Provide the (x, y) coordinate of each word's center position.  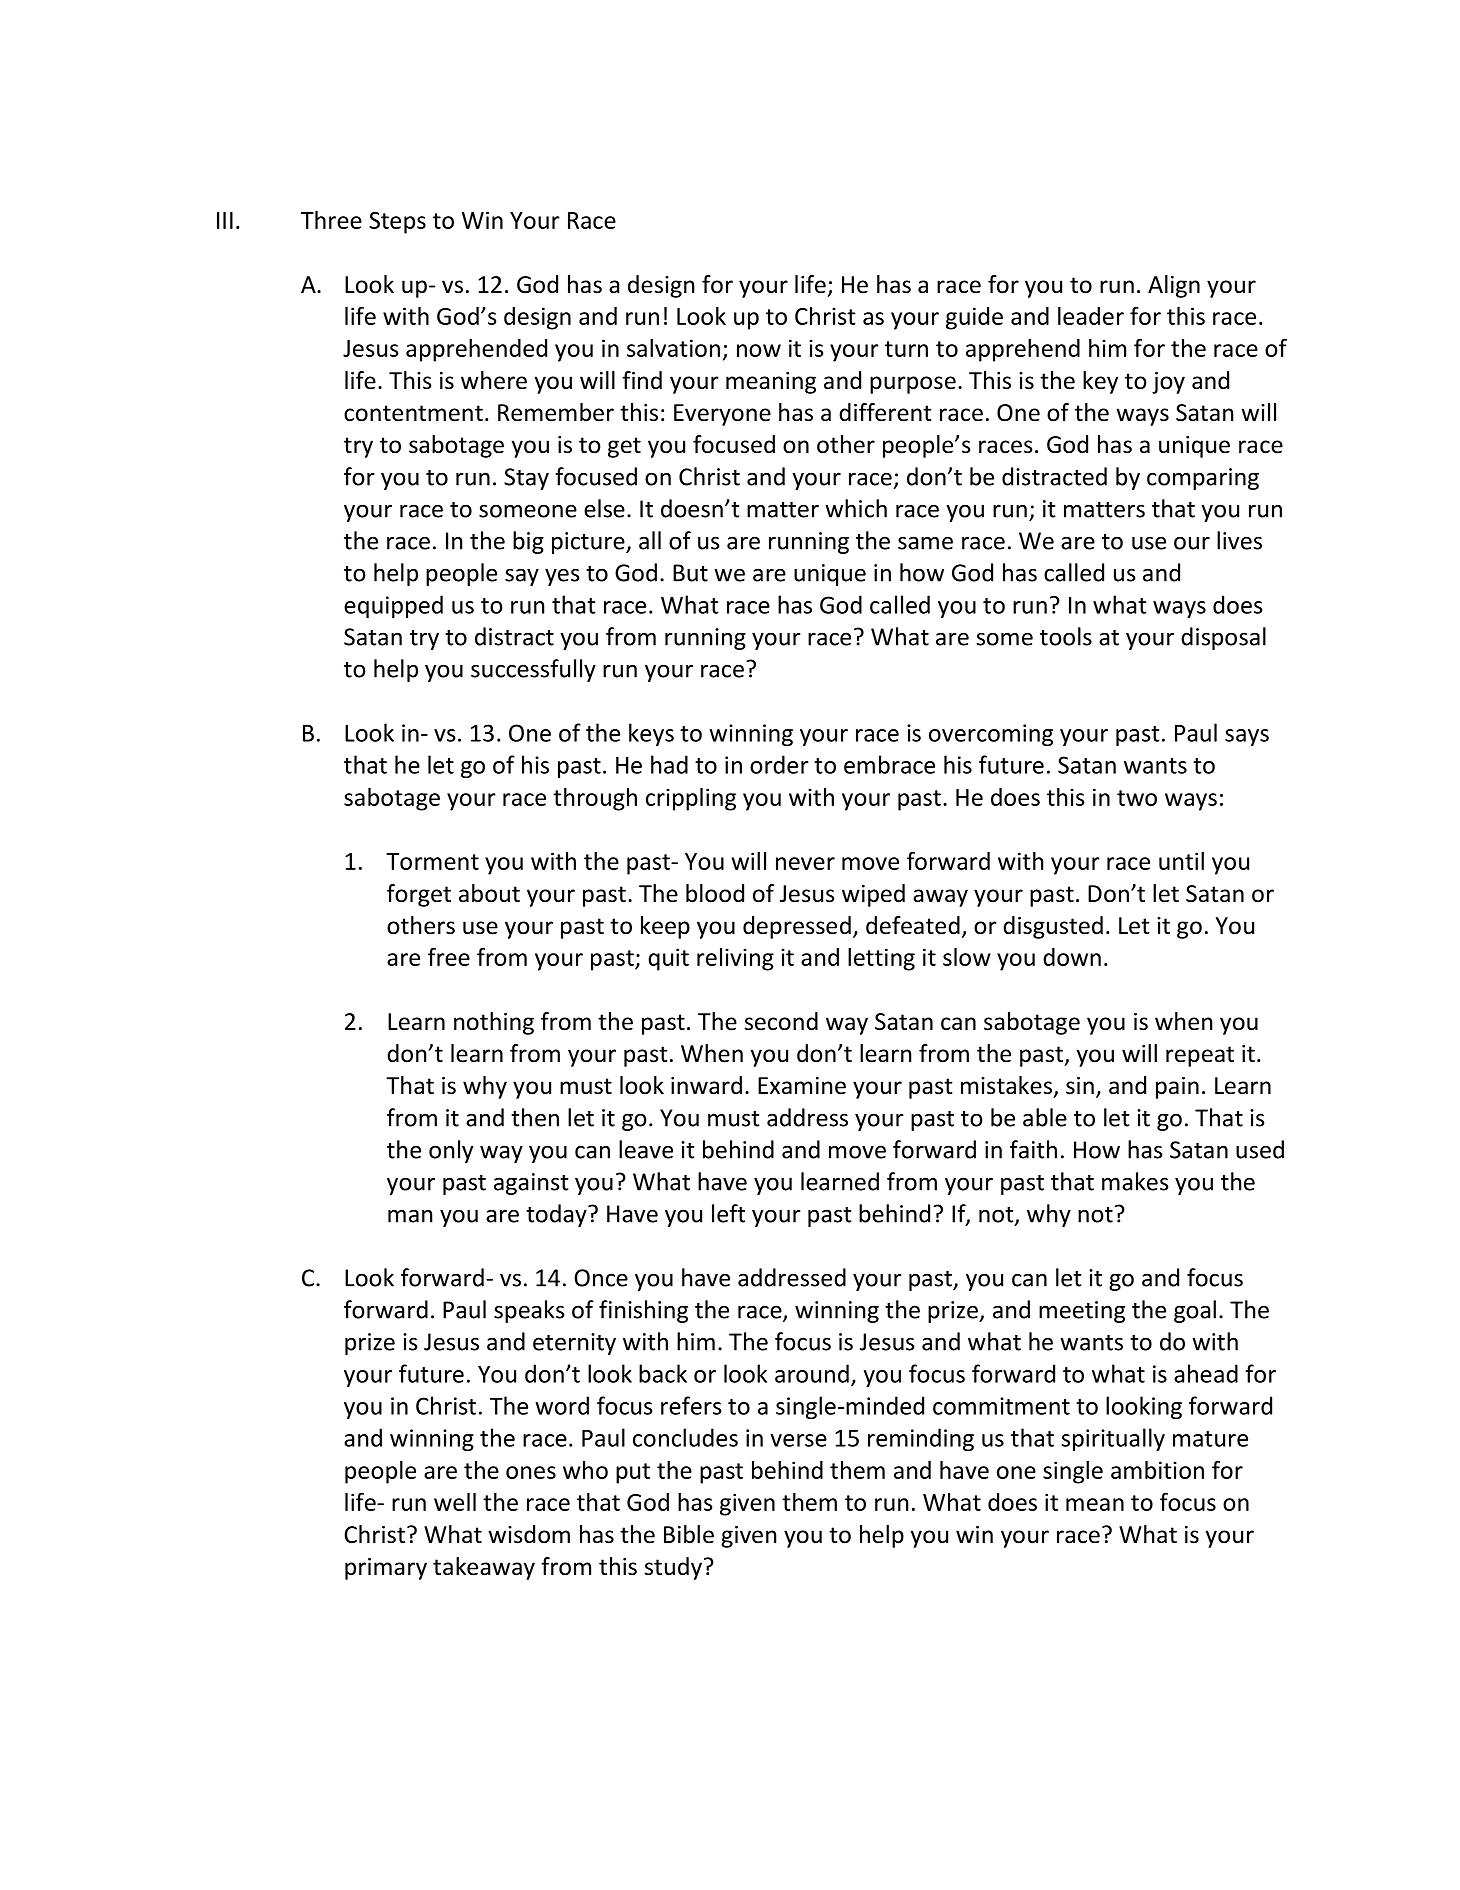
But (690, 573)
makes (1135, 1181)
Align (1174, 286)
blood (715, 893)
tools (1066, 636)
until (1181, 861)
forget (419, 895)
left (728, 1213)
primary (386, 1569)
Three (331, 220)
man (410, 1216)
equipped (393, 606)
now (759, 350)
